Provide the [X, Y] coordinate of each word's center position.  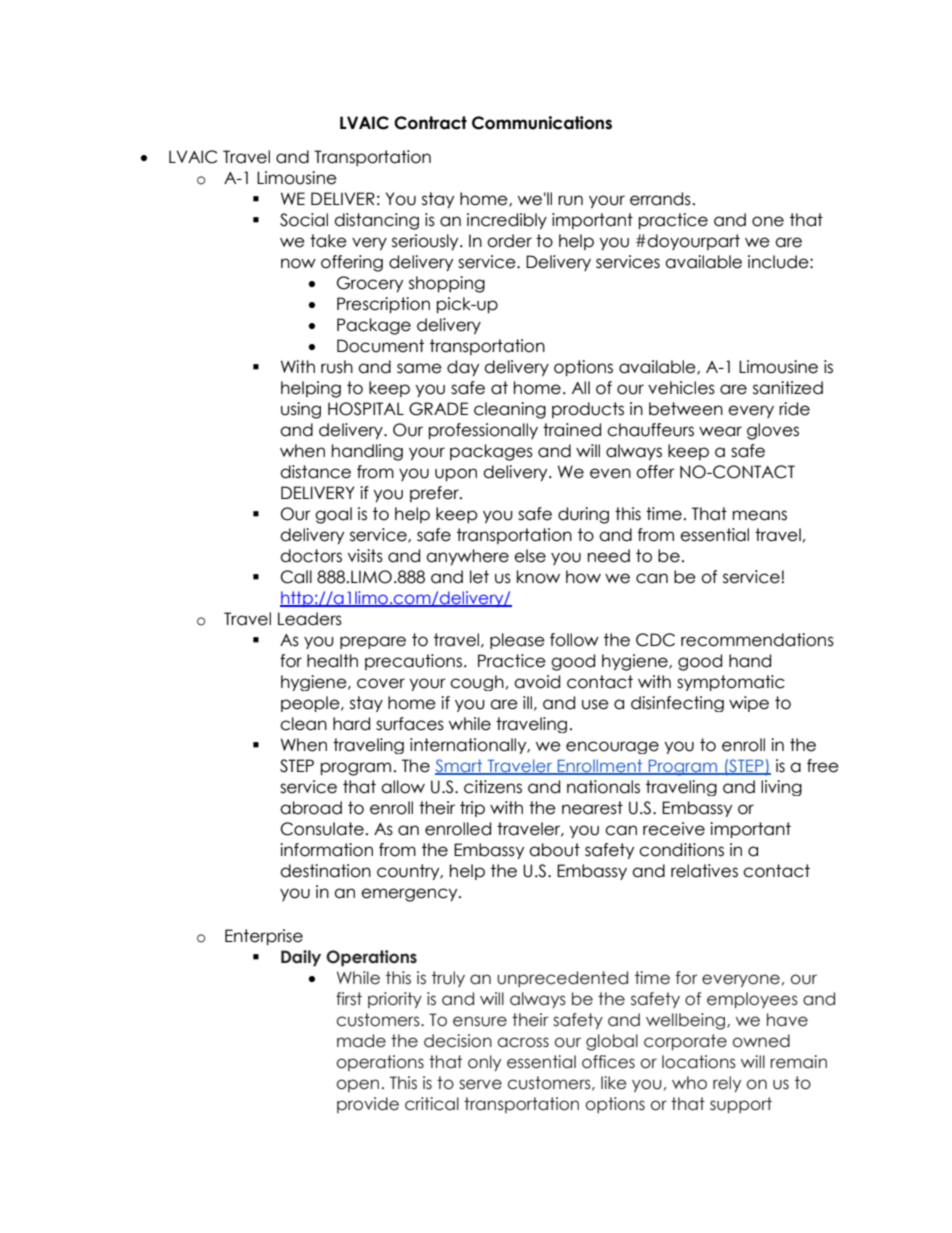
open [357, 1085]
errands [660, 199]
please [517, 641]
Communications [542, 123]
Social [304, 220]
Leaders [310, 619]
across [523, 1042]
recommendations [757, 640]
